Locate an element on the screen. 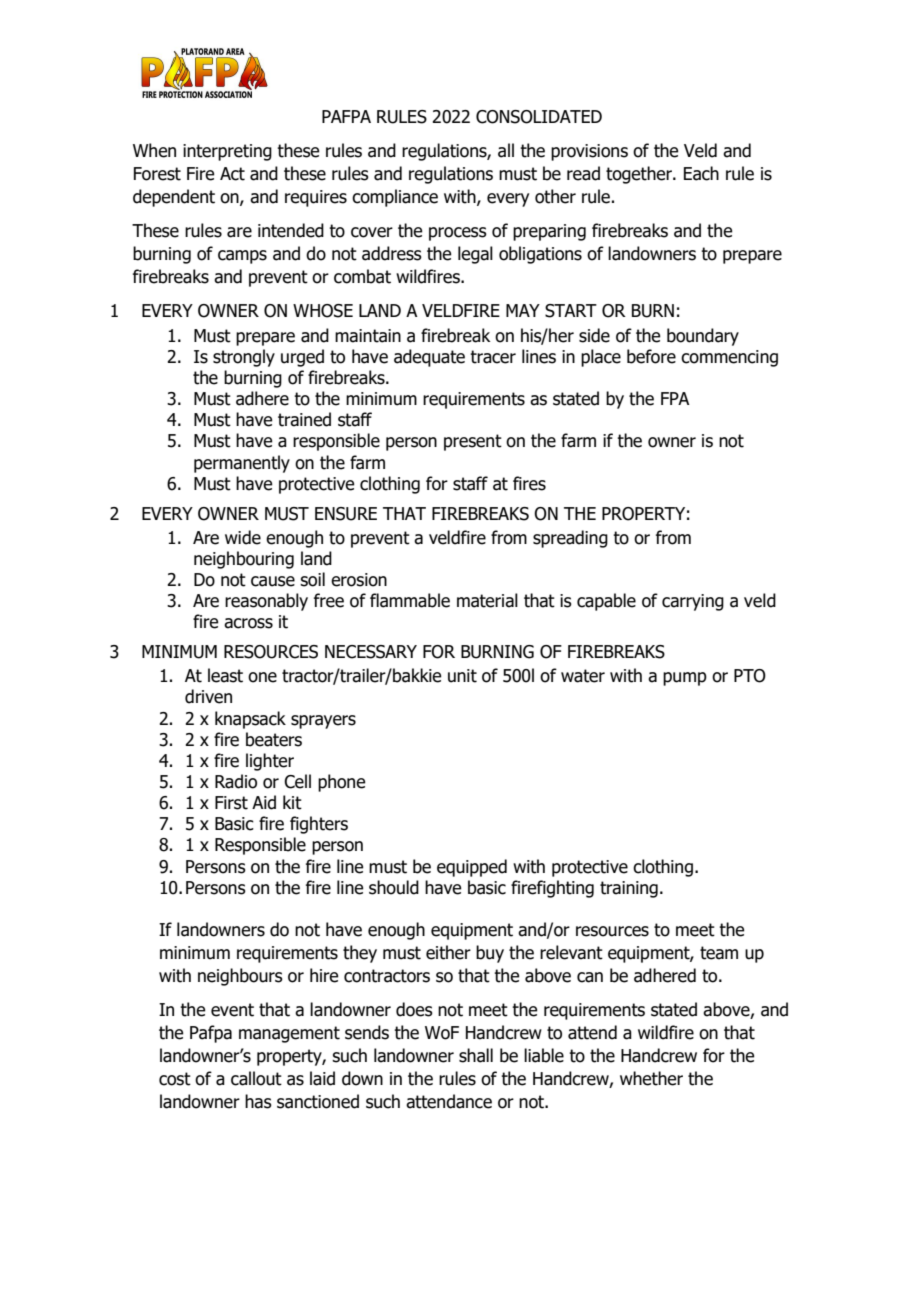  callout is located at coordinates (256, 1078).
